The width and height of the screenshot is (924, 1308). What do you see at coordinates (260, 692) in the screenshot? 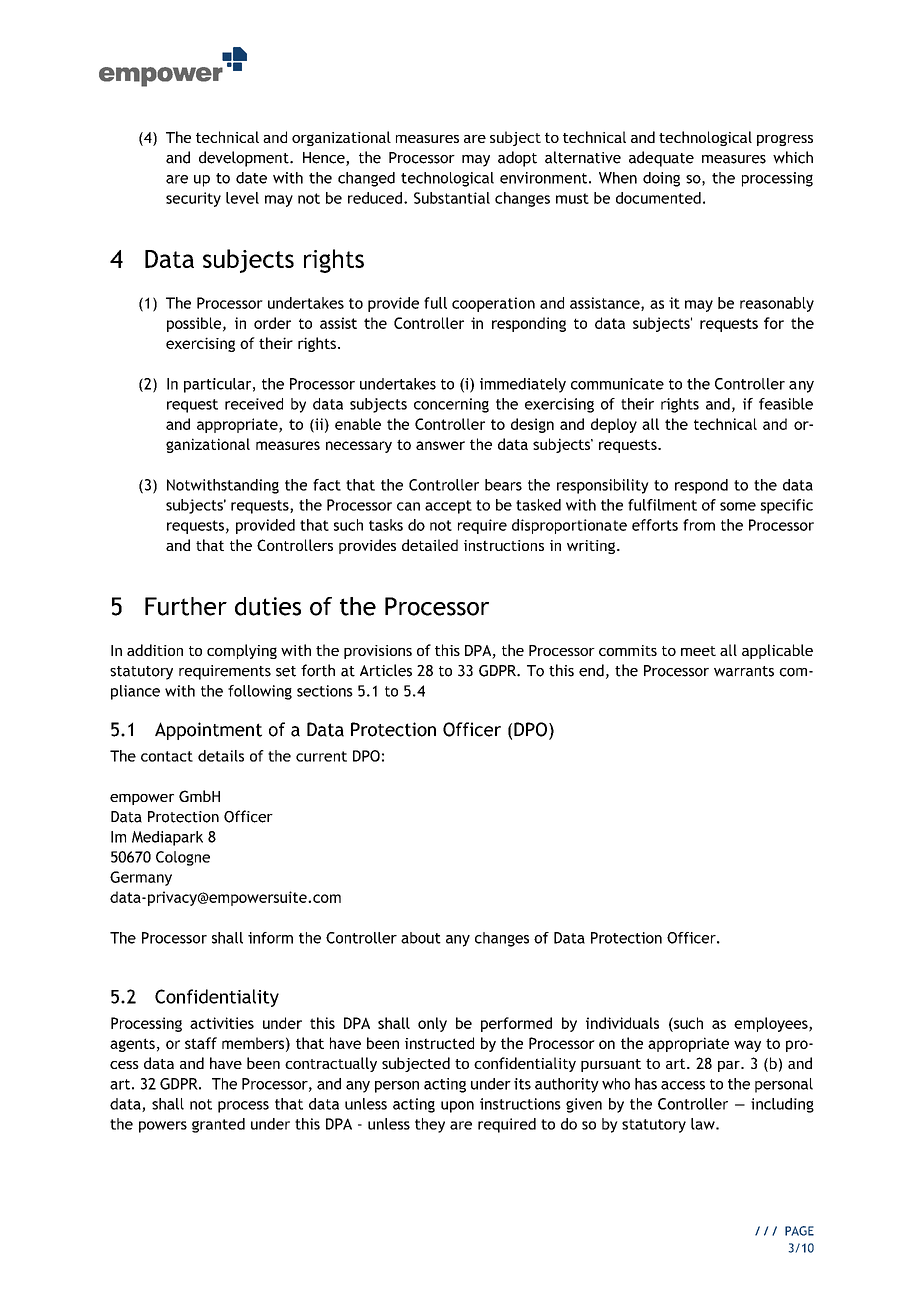
I see `following` at bounding box center [260, 692].
